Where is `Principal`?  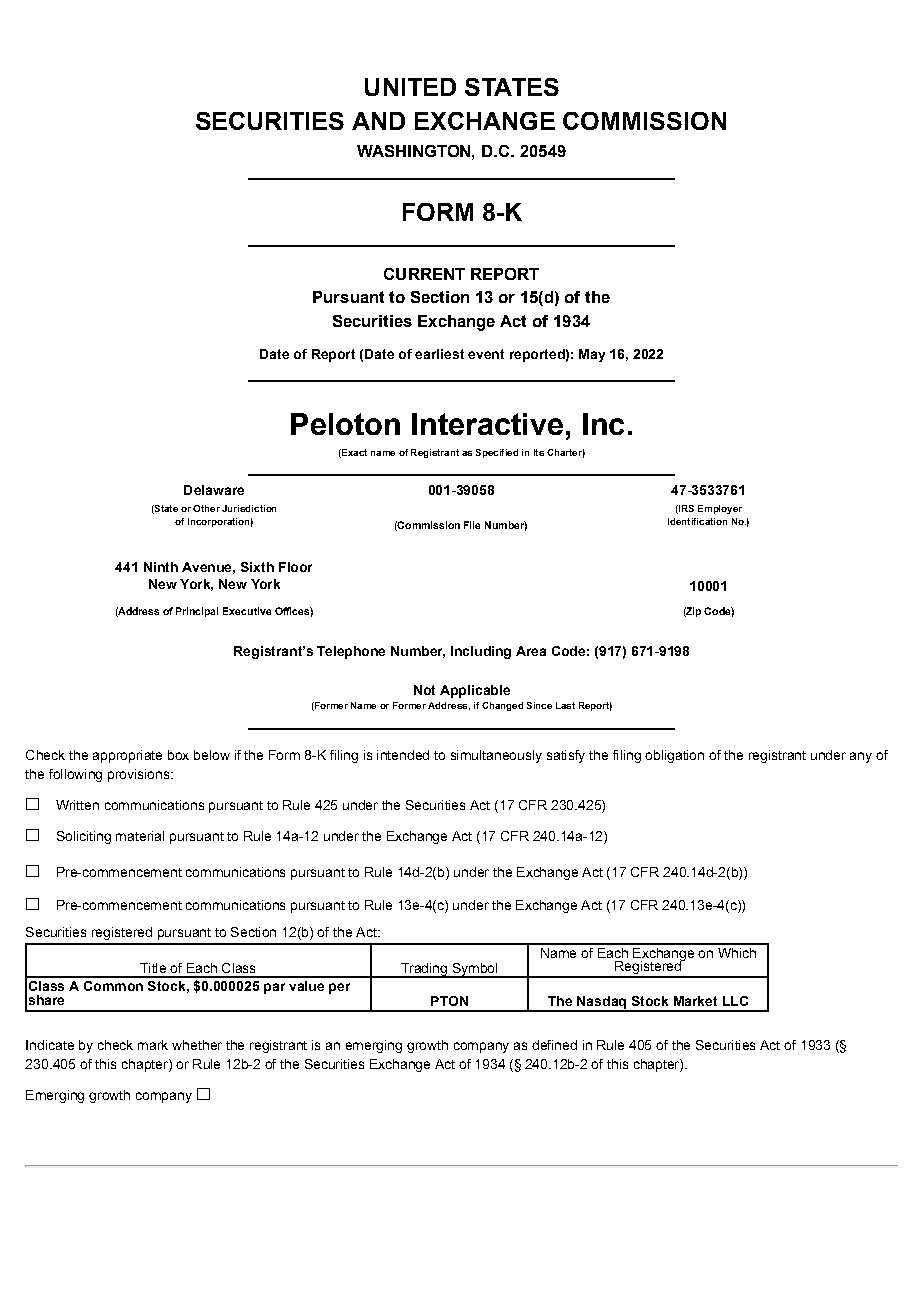 Principal is located at coordinates (197, 612).
